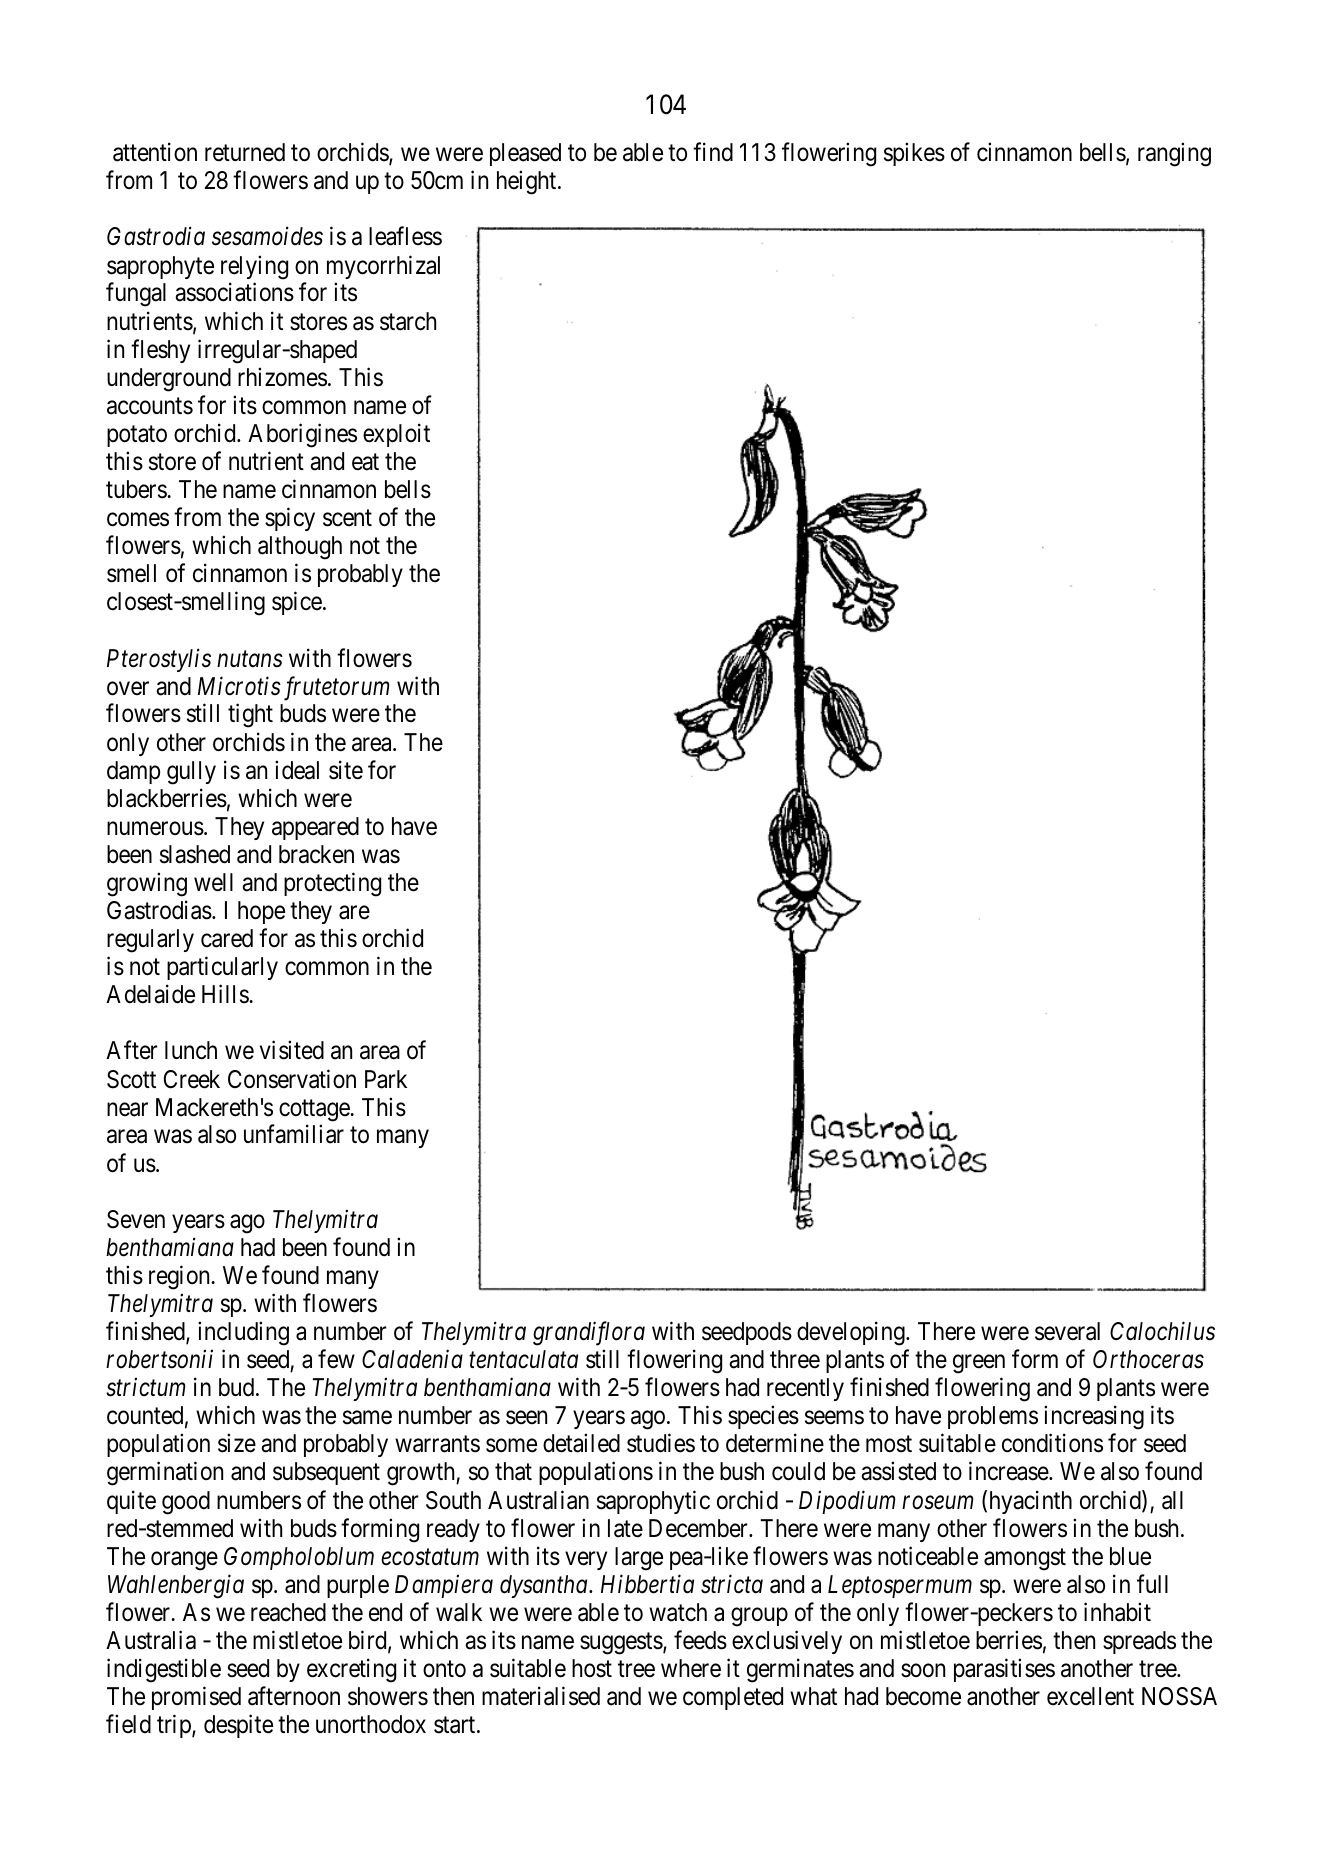 Image resolution: width=1321 pixels, height=1868 pixels. I want to click on excellent, so click(1090, 1696).
